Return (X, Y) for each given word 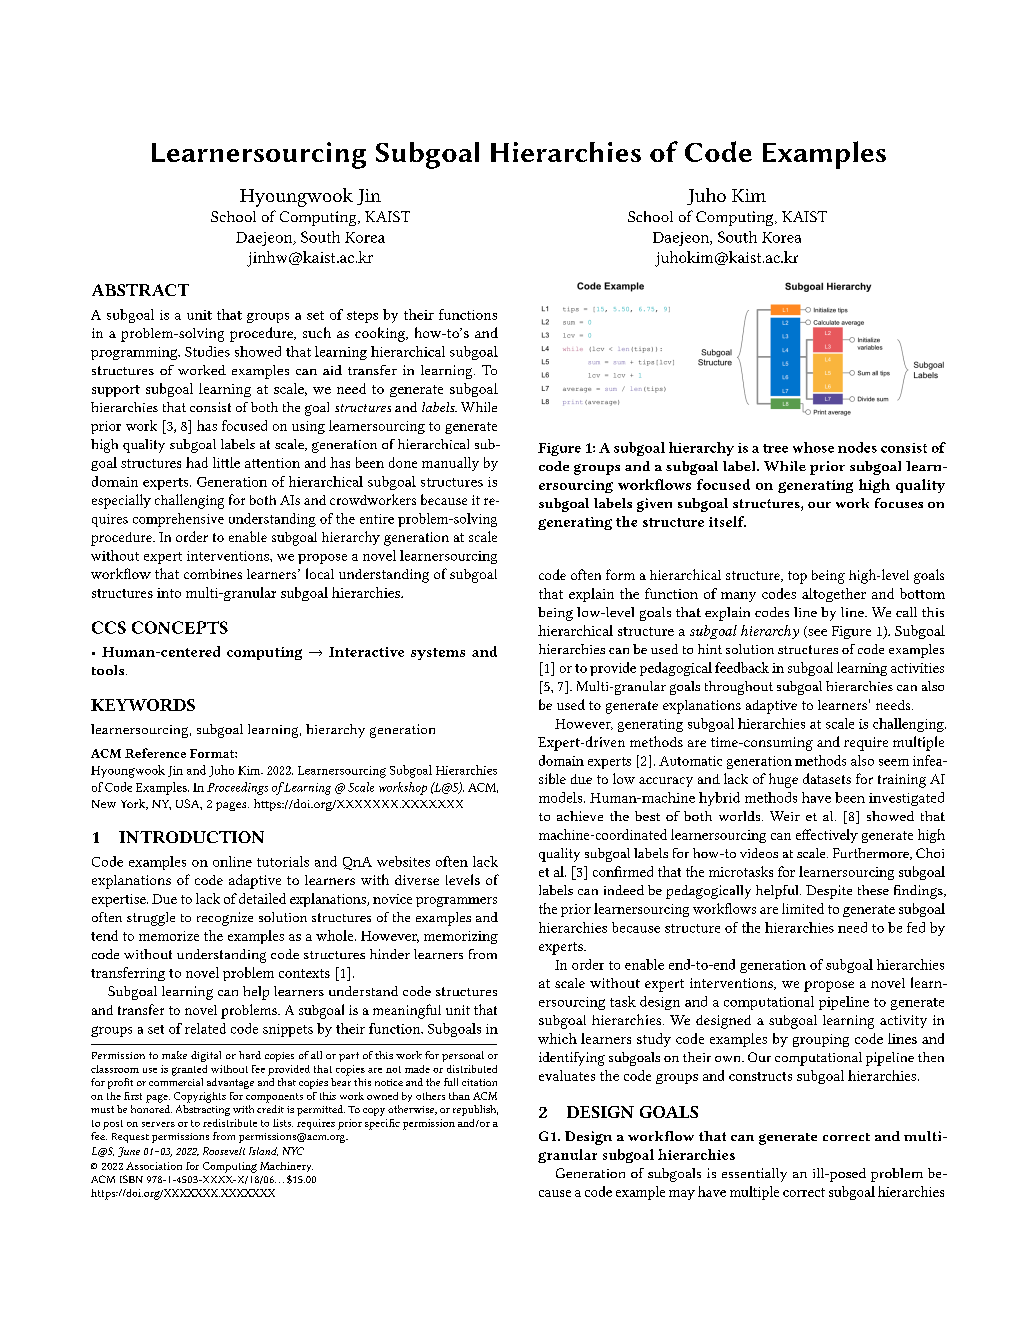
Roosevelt (224, 1151)
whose (813, 447)
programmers (456, 902)
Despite (829, 892)
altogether (834, 595)
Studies (207, 351)
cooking (381, 334)
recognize (225, 919)
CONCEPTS (180, 627)
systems (438, 654)
